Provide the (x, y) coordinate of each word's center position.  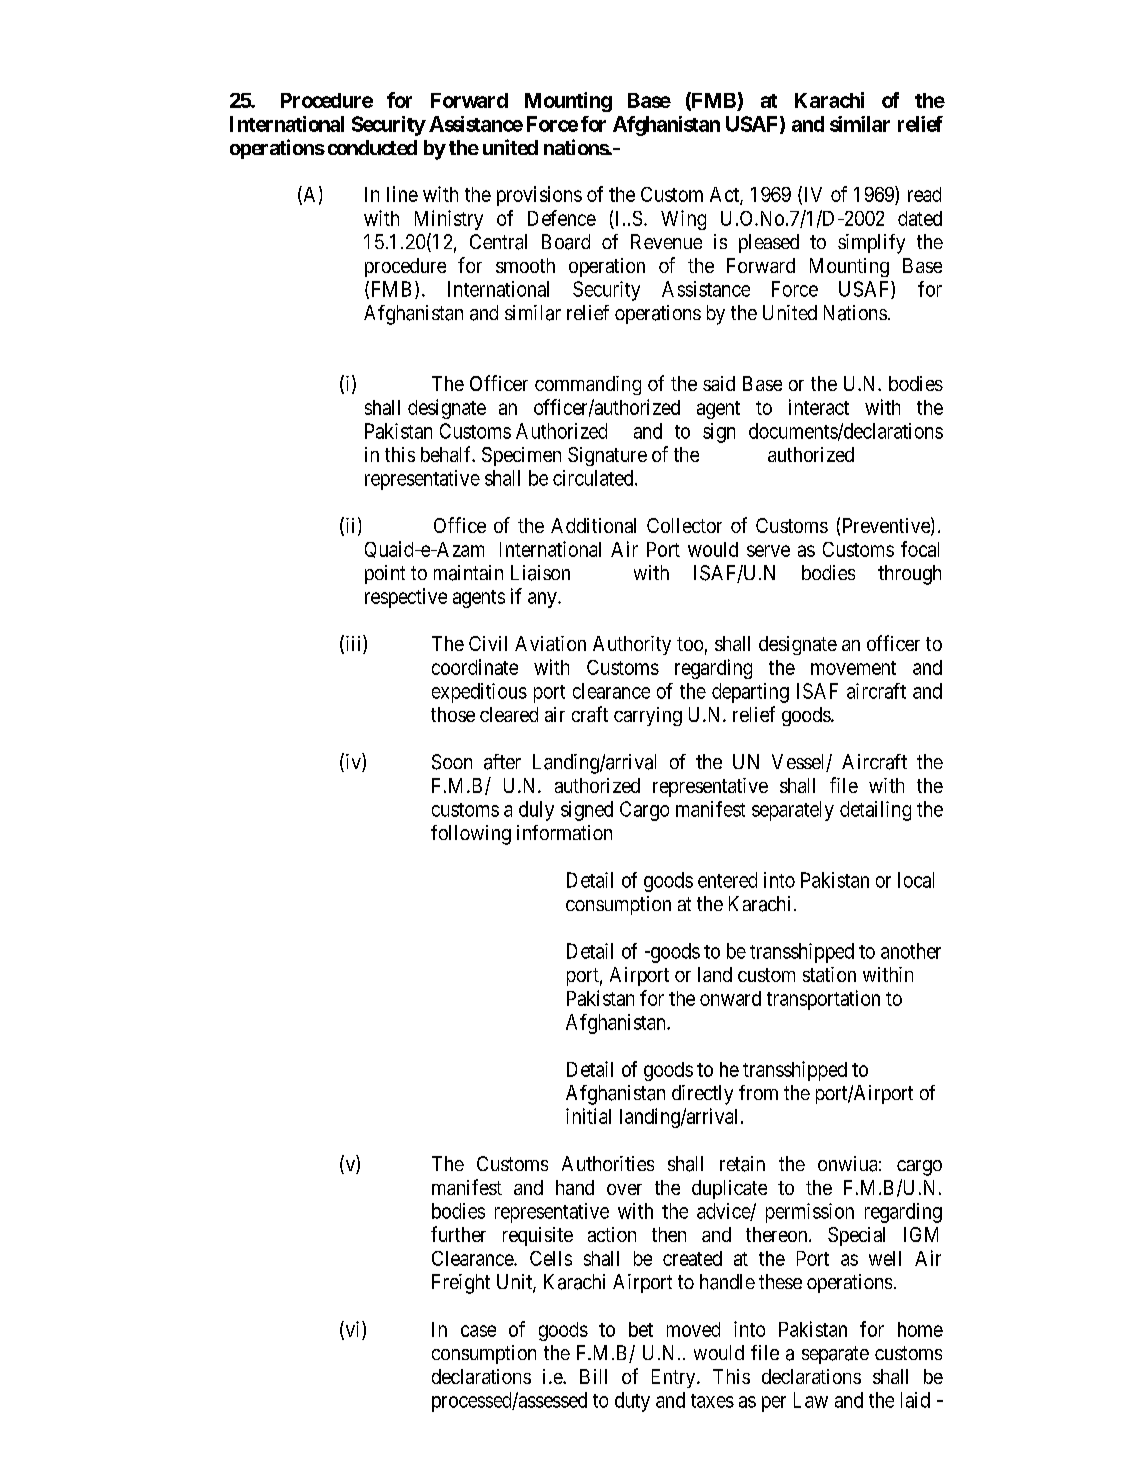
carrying (648, 716)
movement (853, 668)
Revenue (666, 241)
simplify (871, 244)
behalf (447, 454)
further (458, 1234)
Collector (684, 525)
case (478, 1331)
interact (819, 407)
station (829, 974)
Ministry (449, 220)
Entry (675, 1378)
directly (702, 1095)
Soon (452, 762)
